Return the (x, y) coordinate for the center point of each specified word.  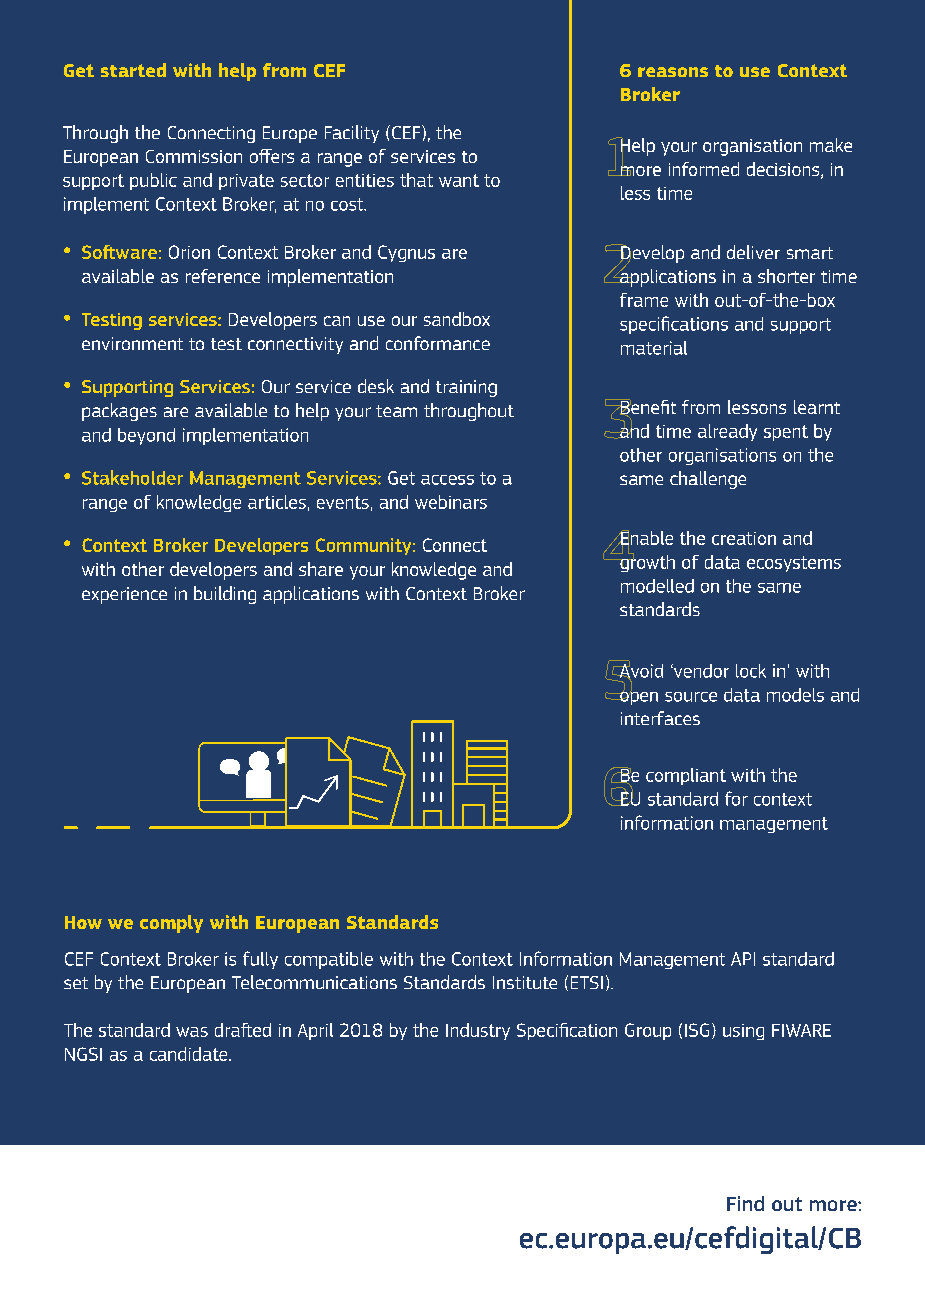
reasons (673, 72)
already (727, 432)
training (466, 388)
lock (751, 671)
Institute (525, 982)
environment (132, 343)
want (459, 180)
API (743, 959)
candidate (190, 1054)
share (321, 569)
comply (171, 924)
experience (124, 595)
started (133, 70)
